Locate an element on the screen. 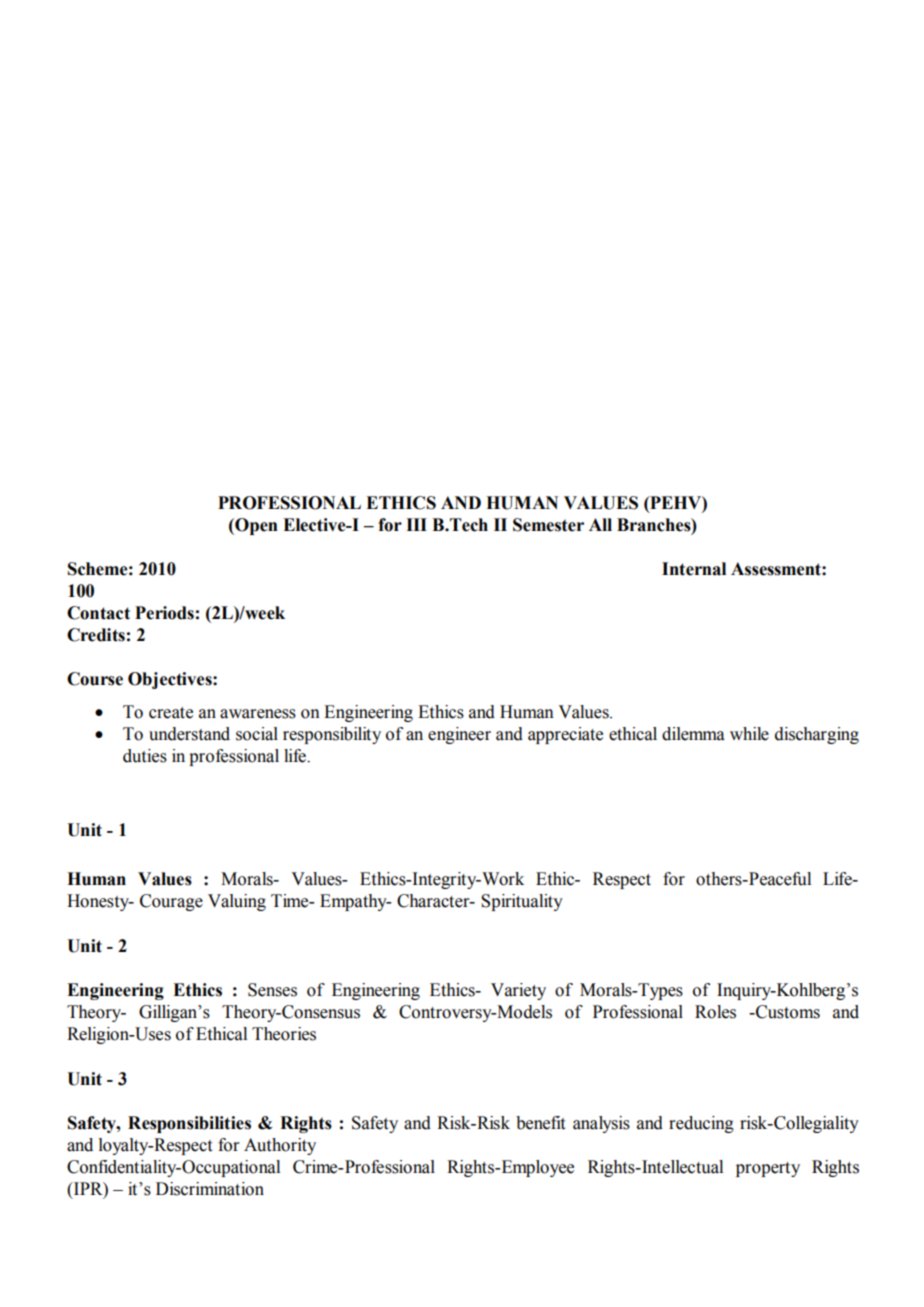  Senses is located at coordinates (272, 990).
